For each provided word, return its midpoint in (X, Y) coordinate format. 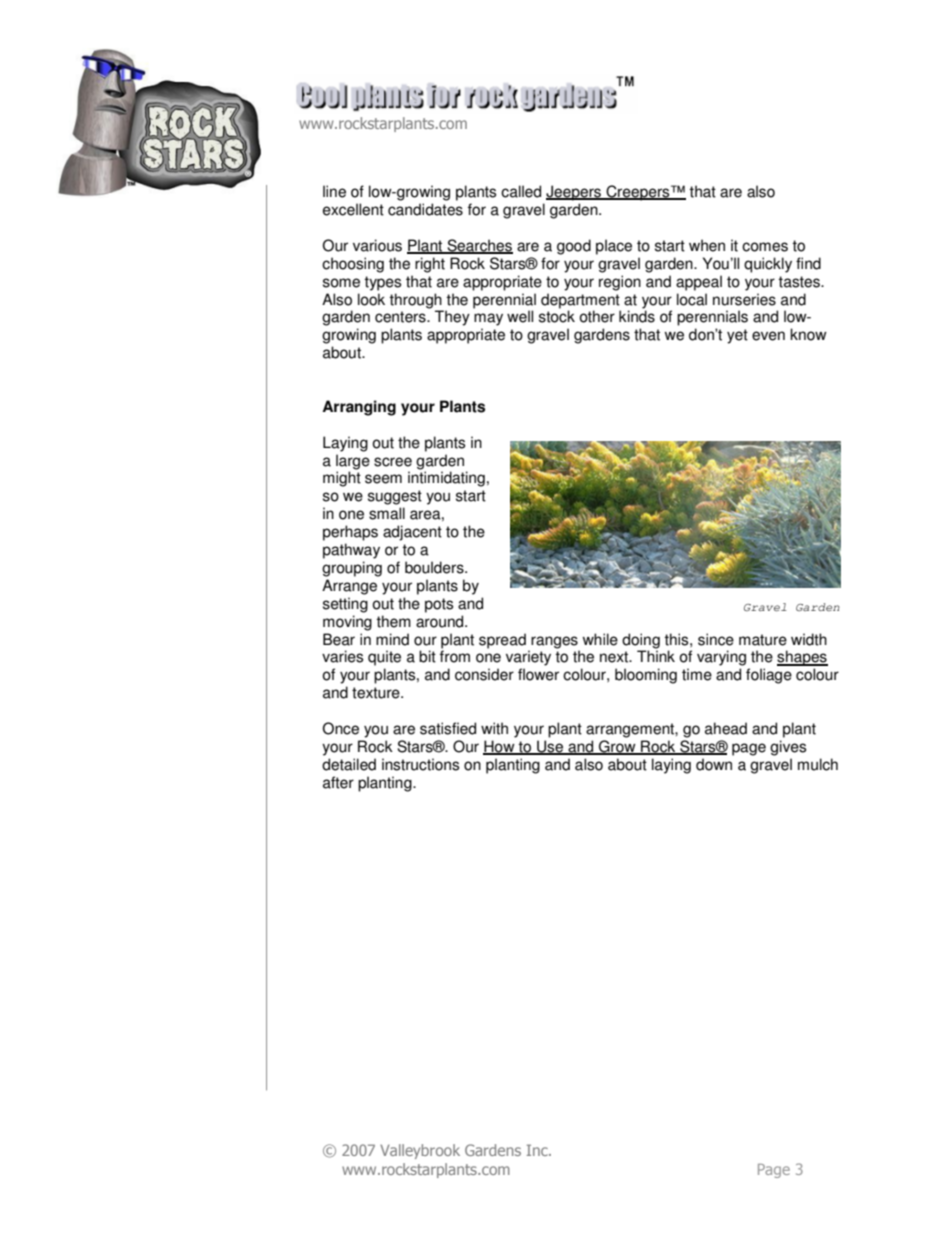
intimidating (446, 479)
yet (737, 336)
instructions (420, 764)
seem (383, 479)
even (768, 336)
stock (557, 316)
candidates (425, 209)
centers (401, 317)
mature (763, 640)
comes (765, 247)
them (393, 621)
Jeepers (575, 193)
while (600, 639)
